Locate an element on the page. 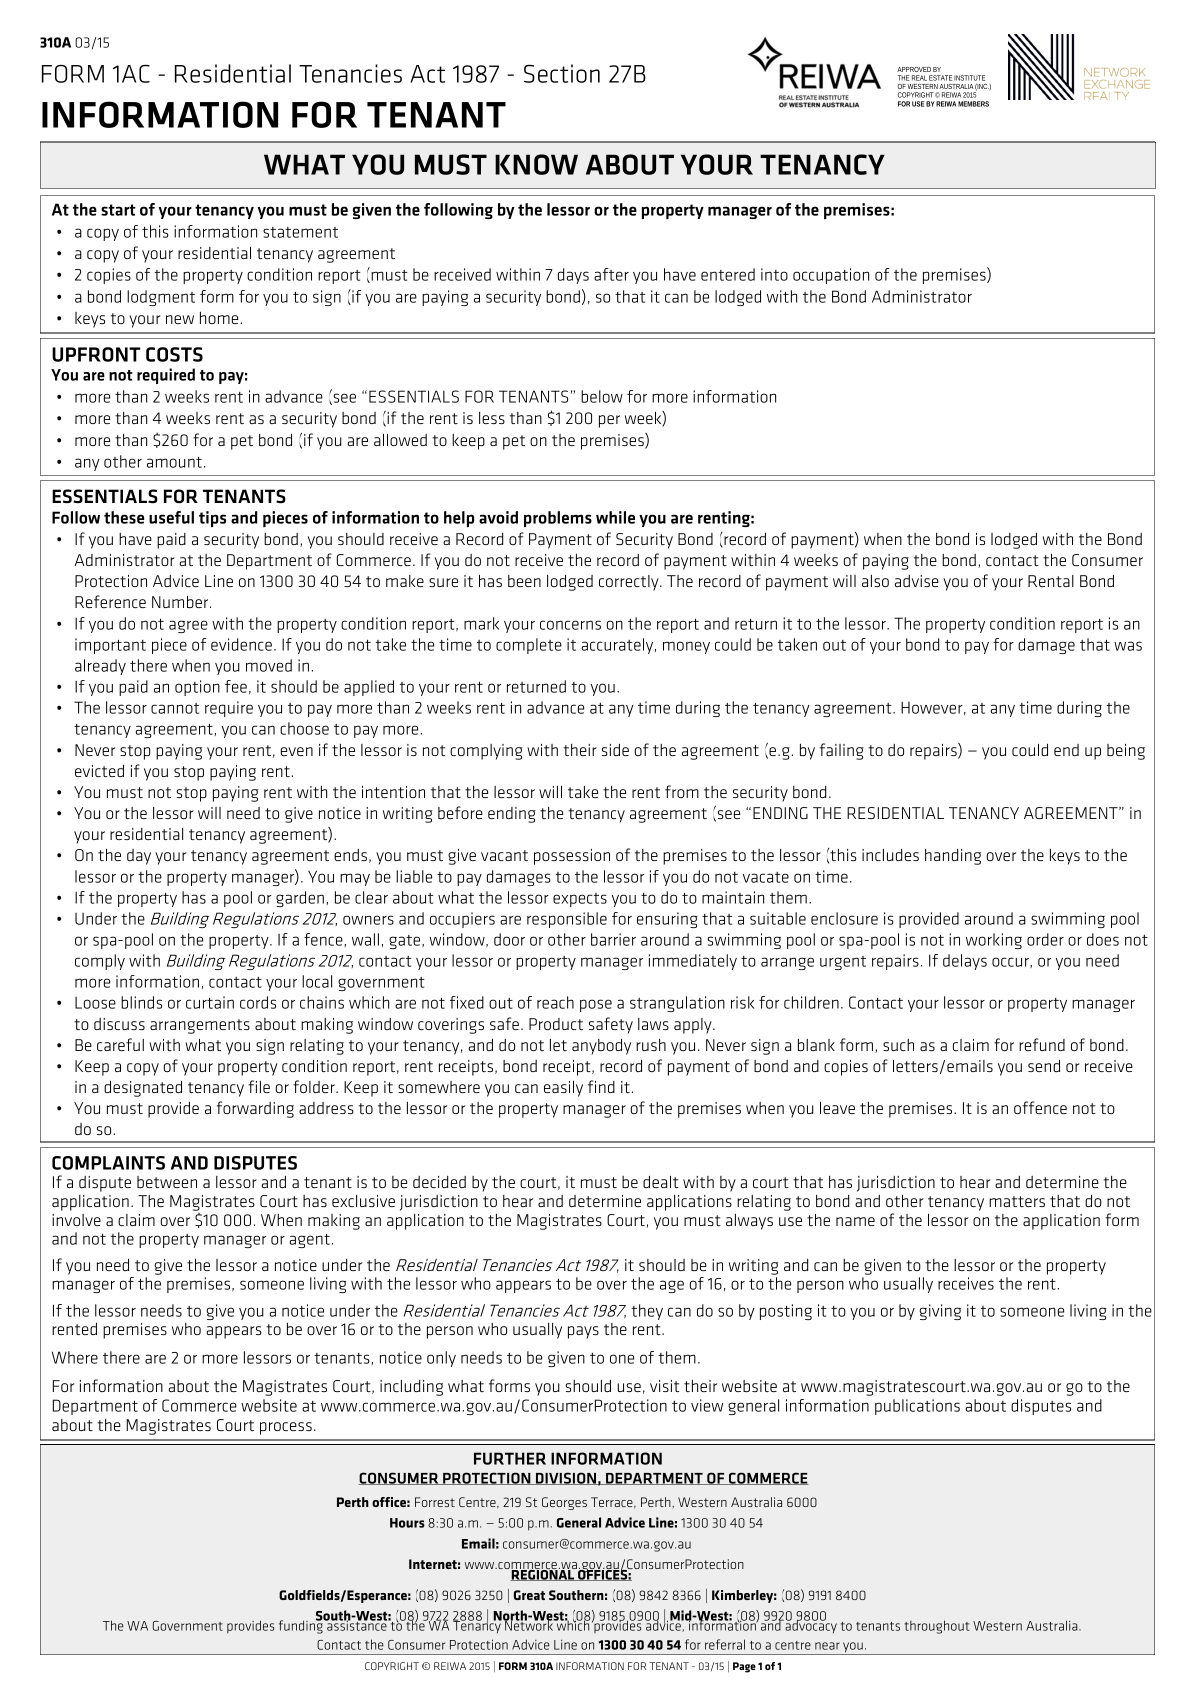 This document has height=1693, width=1196. throughout is located at coordinates (937, 1627).
